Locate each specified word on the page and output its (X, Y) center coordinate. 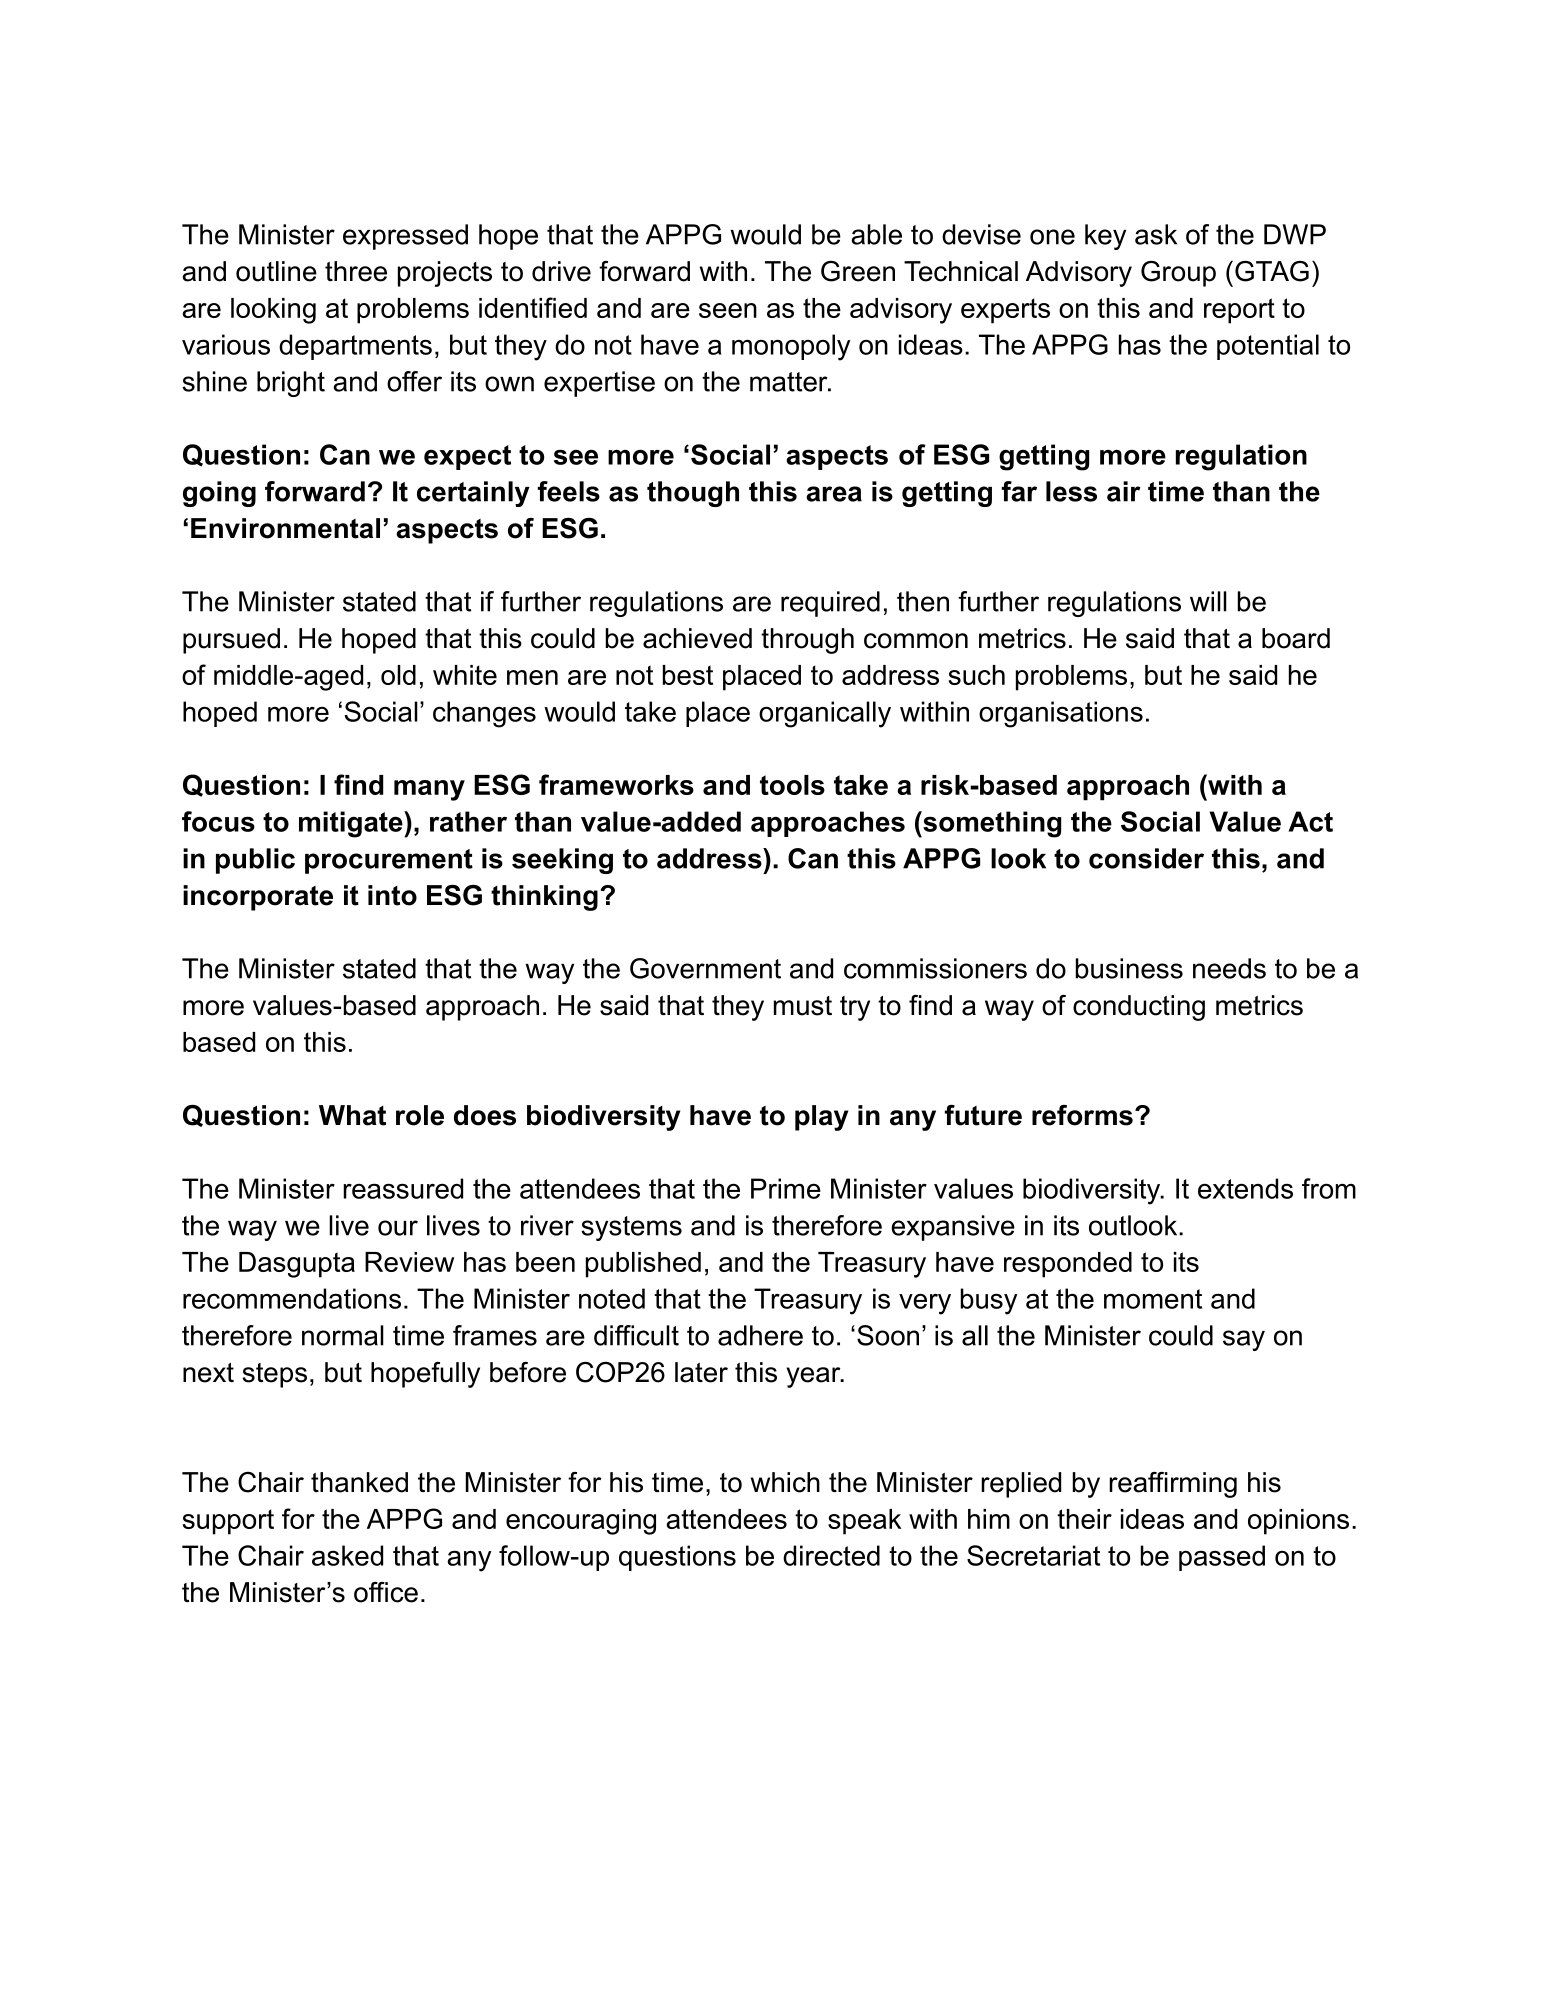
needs (1229, 968)
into (392, 895)
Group (1178, 274)
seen (728, 310)
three (356, 271)
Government (705, 968)
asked (347, 1555)
